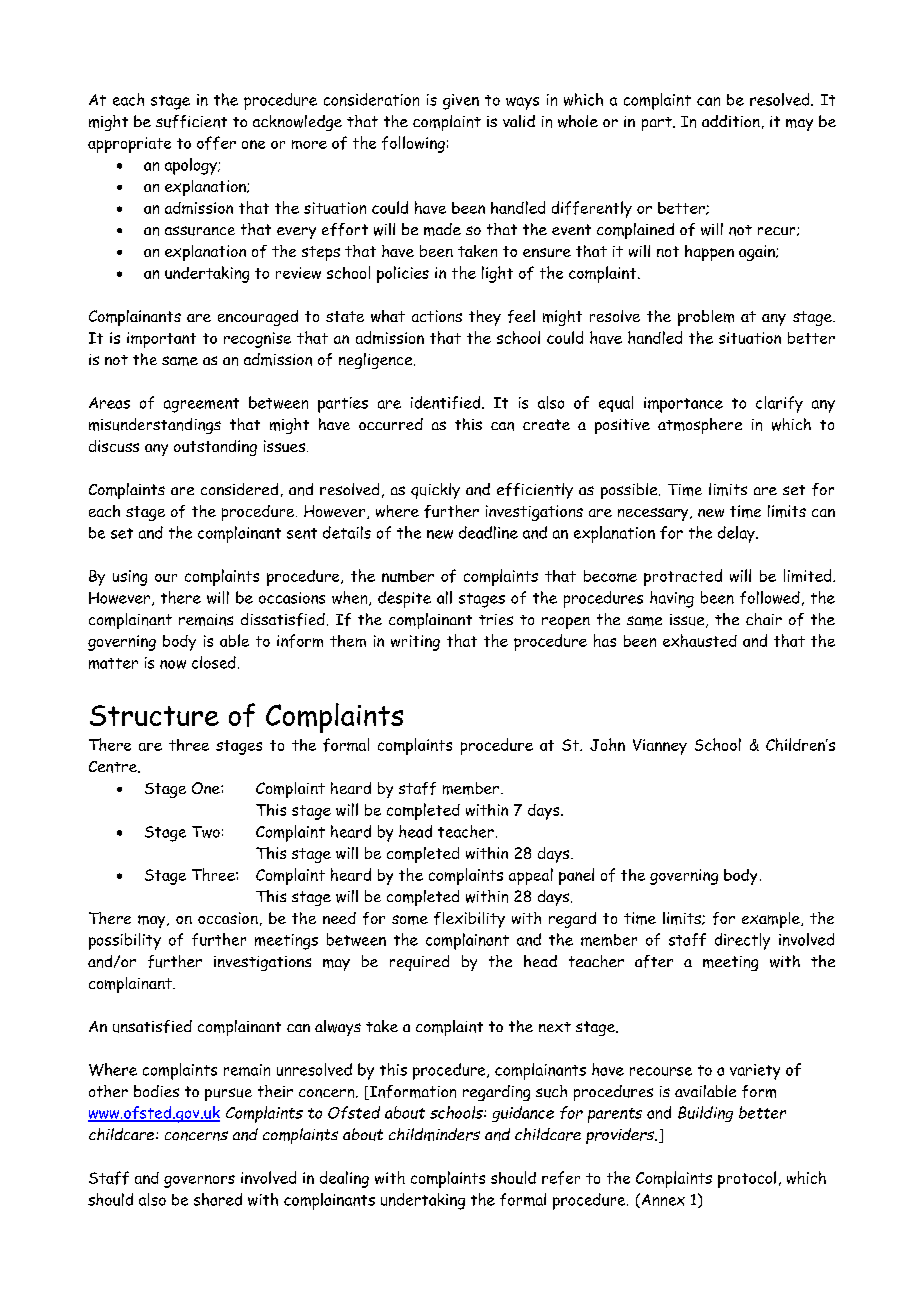 The width and height of the screenshot is (924, 1308). Describe the element at coordinates (199, 1181) in the screenshot. I see `governors` at that location.
